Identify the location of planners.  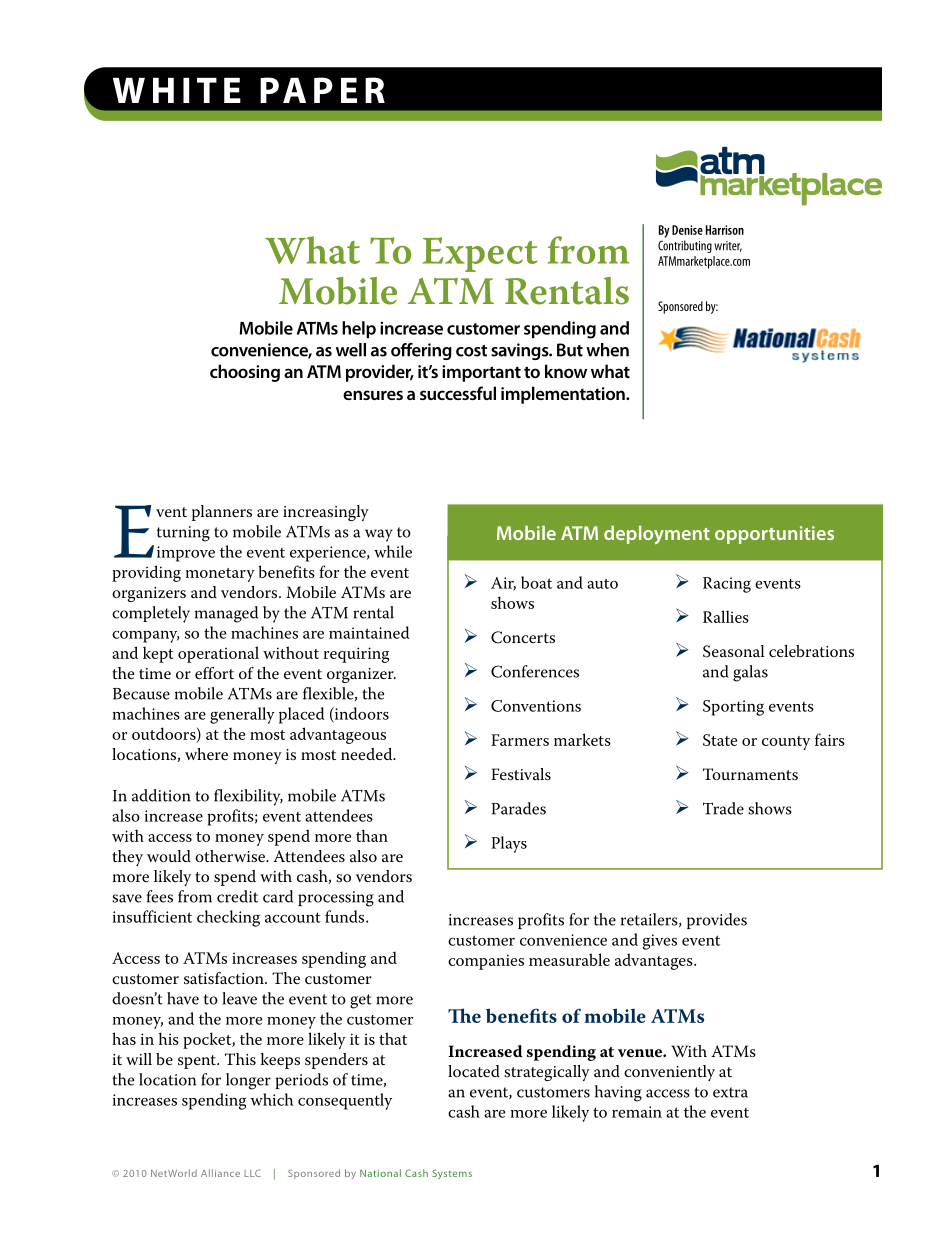
(222, 513).
